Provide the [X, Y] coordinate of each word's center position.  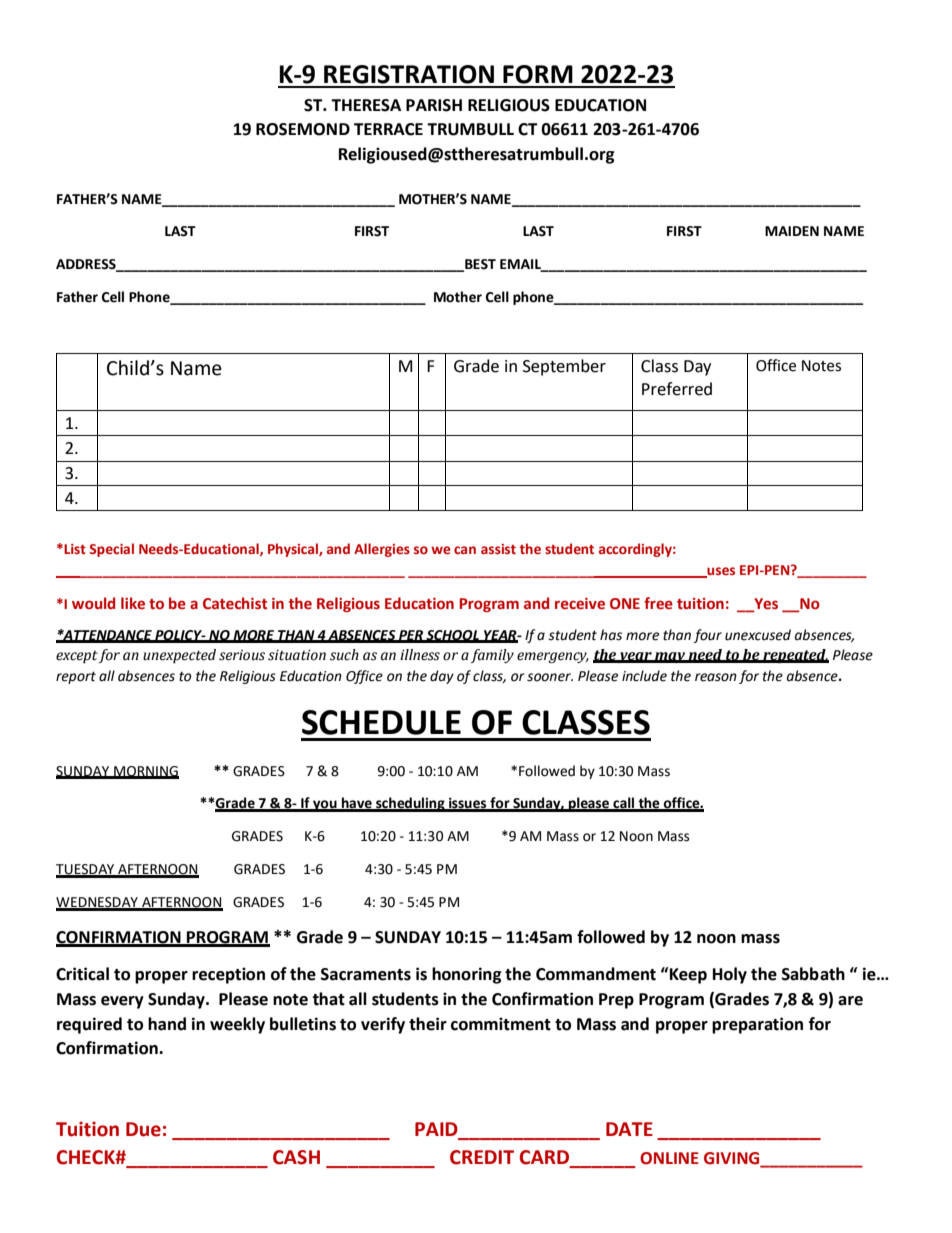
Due [143, 1129]
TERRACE [388, 129]
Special [111, 550]
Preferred [677, 389]
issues [468, 804]
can [465, 550]
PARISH [434, 105]
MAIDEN [792, 231]
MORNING [145, 772]
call [624, 804]
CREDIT [482, 1157]
